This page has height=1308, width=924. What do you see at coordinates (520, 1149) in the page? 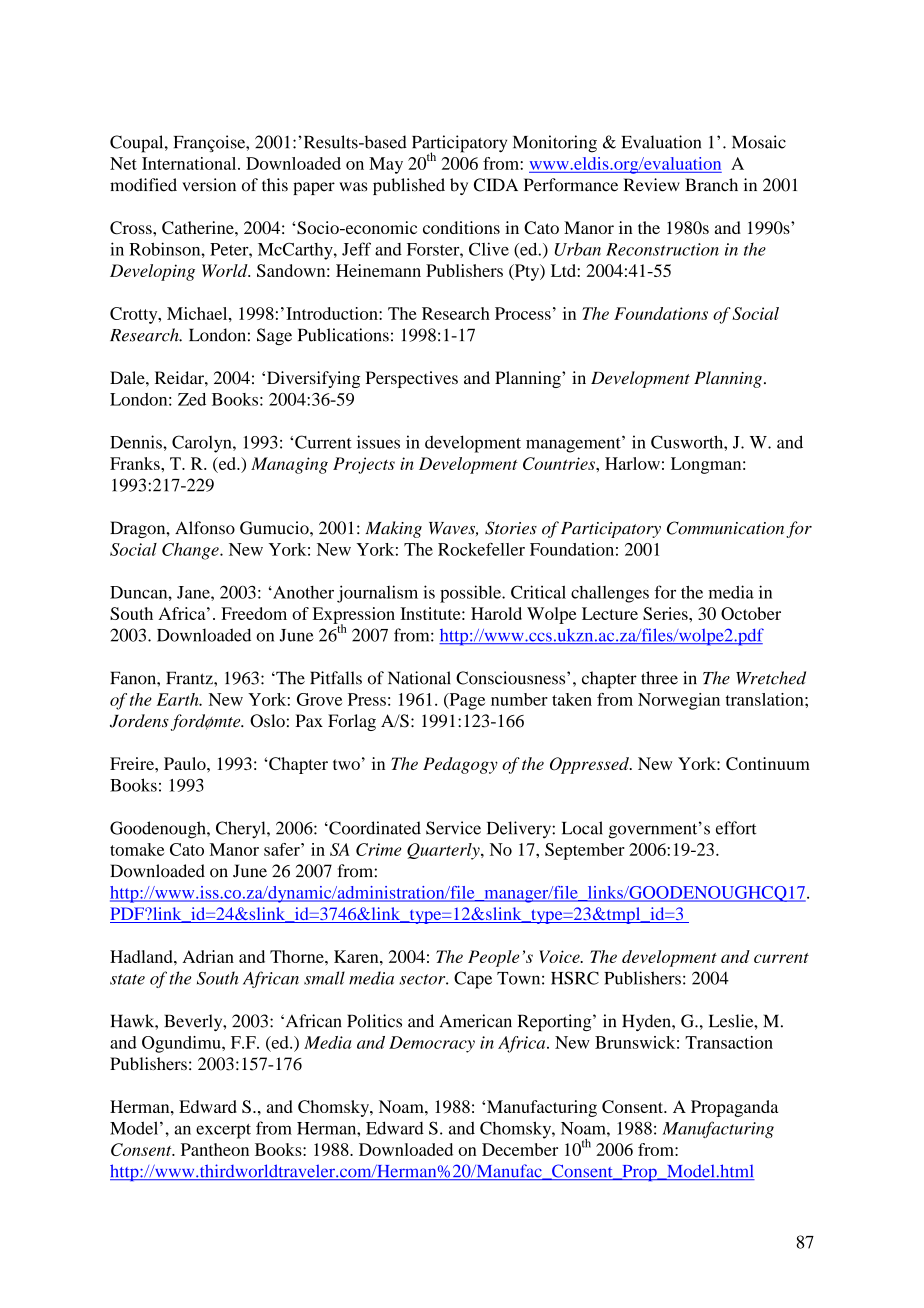
I see `December` at bounding box center [520, 1149].
